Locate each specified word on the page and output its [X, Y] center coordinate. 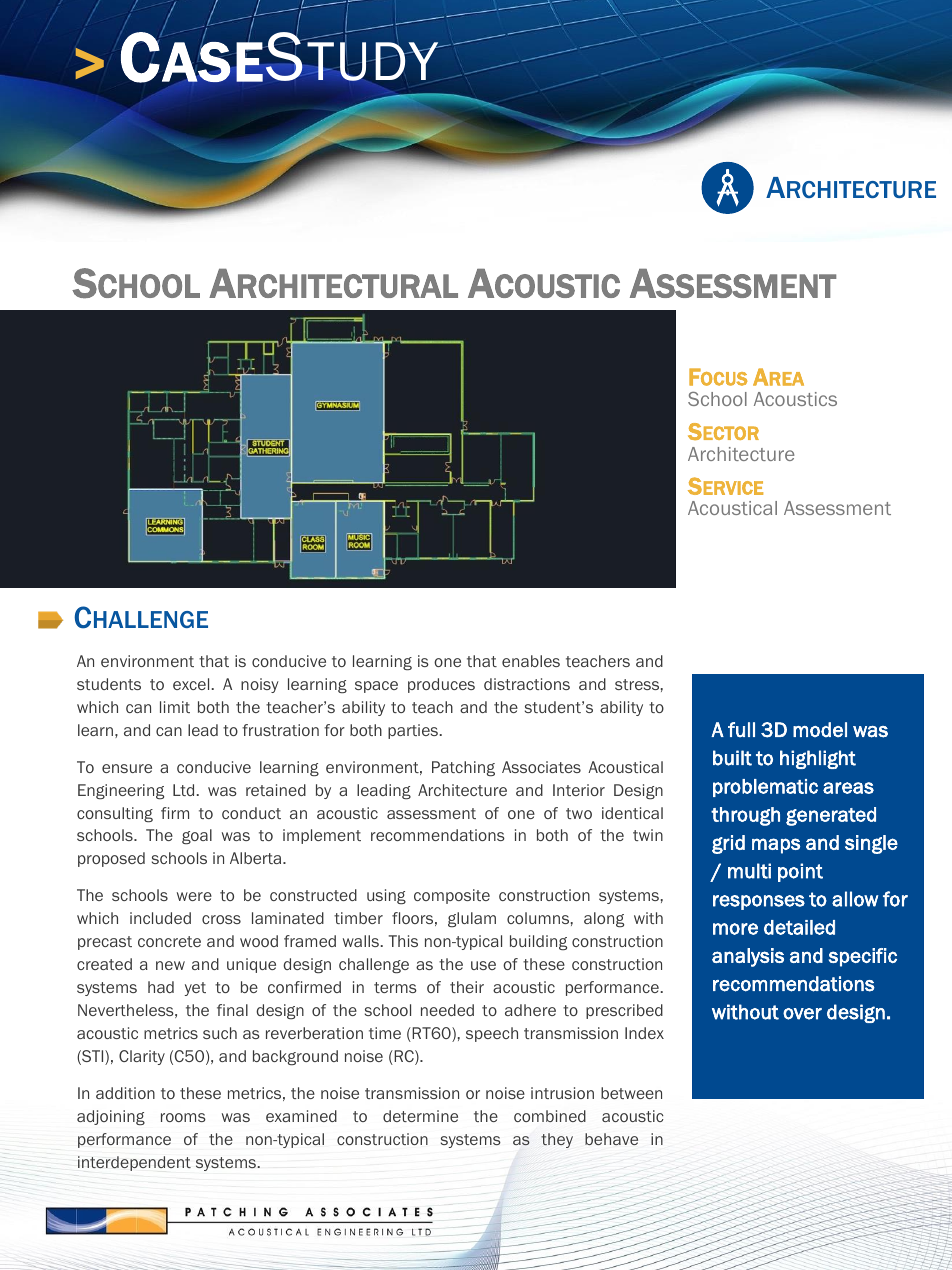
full [741, 729]
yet [195, 989]
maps [776, 846]
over [802, 1014]
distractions [527, 684]
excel [191, 684]
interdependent [134, 1163]
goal [197, 836]
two [579, 813]
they [557, 1140]
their [467, 987]
